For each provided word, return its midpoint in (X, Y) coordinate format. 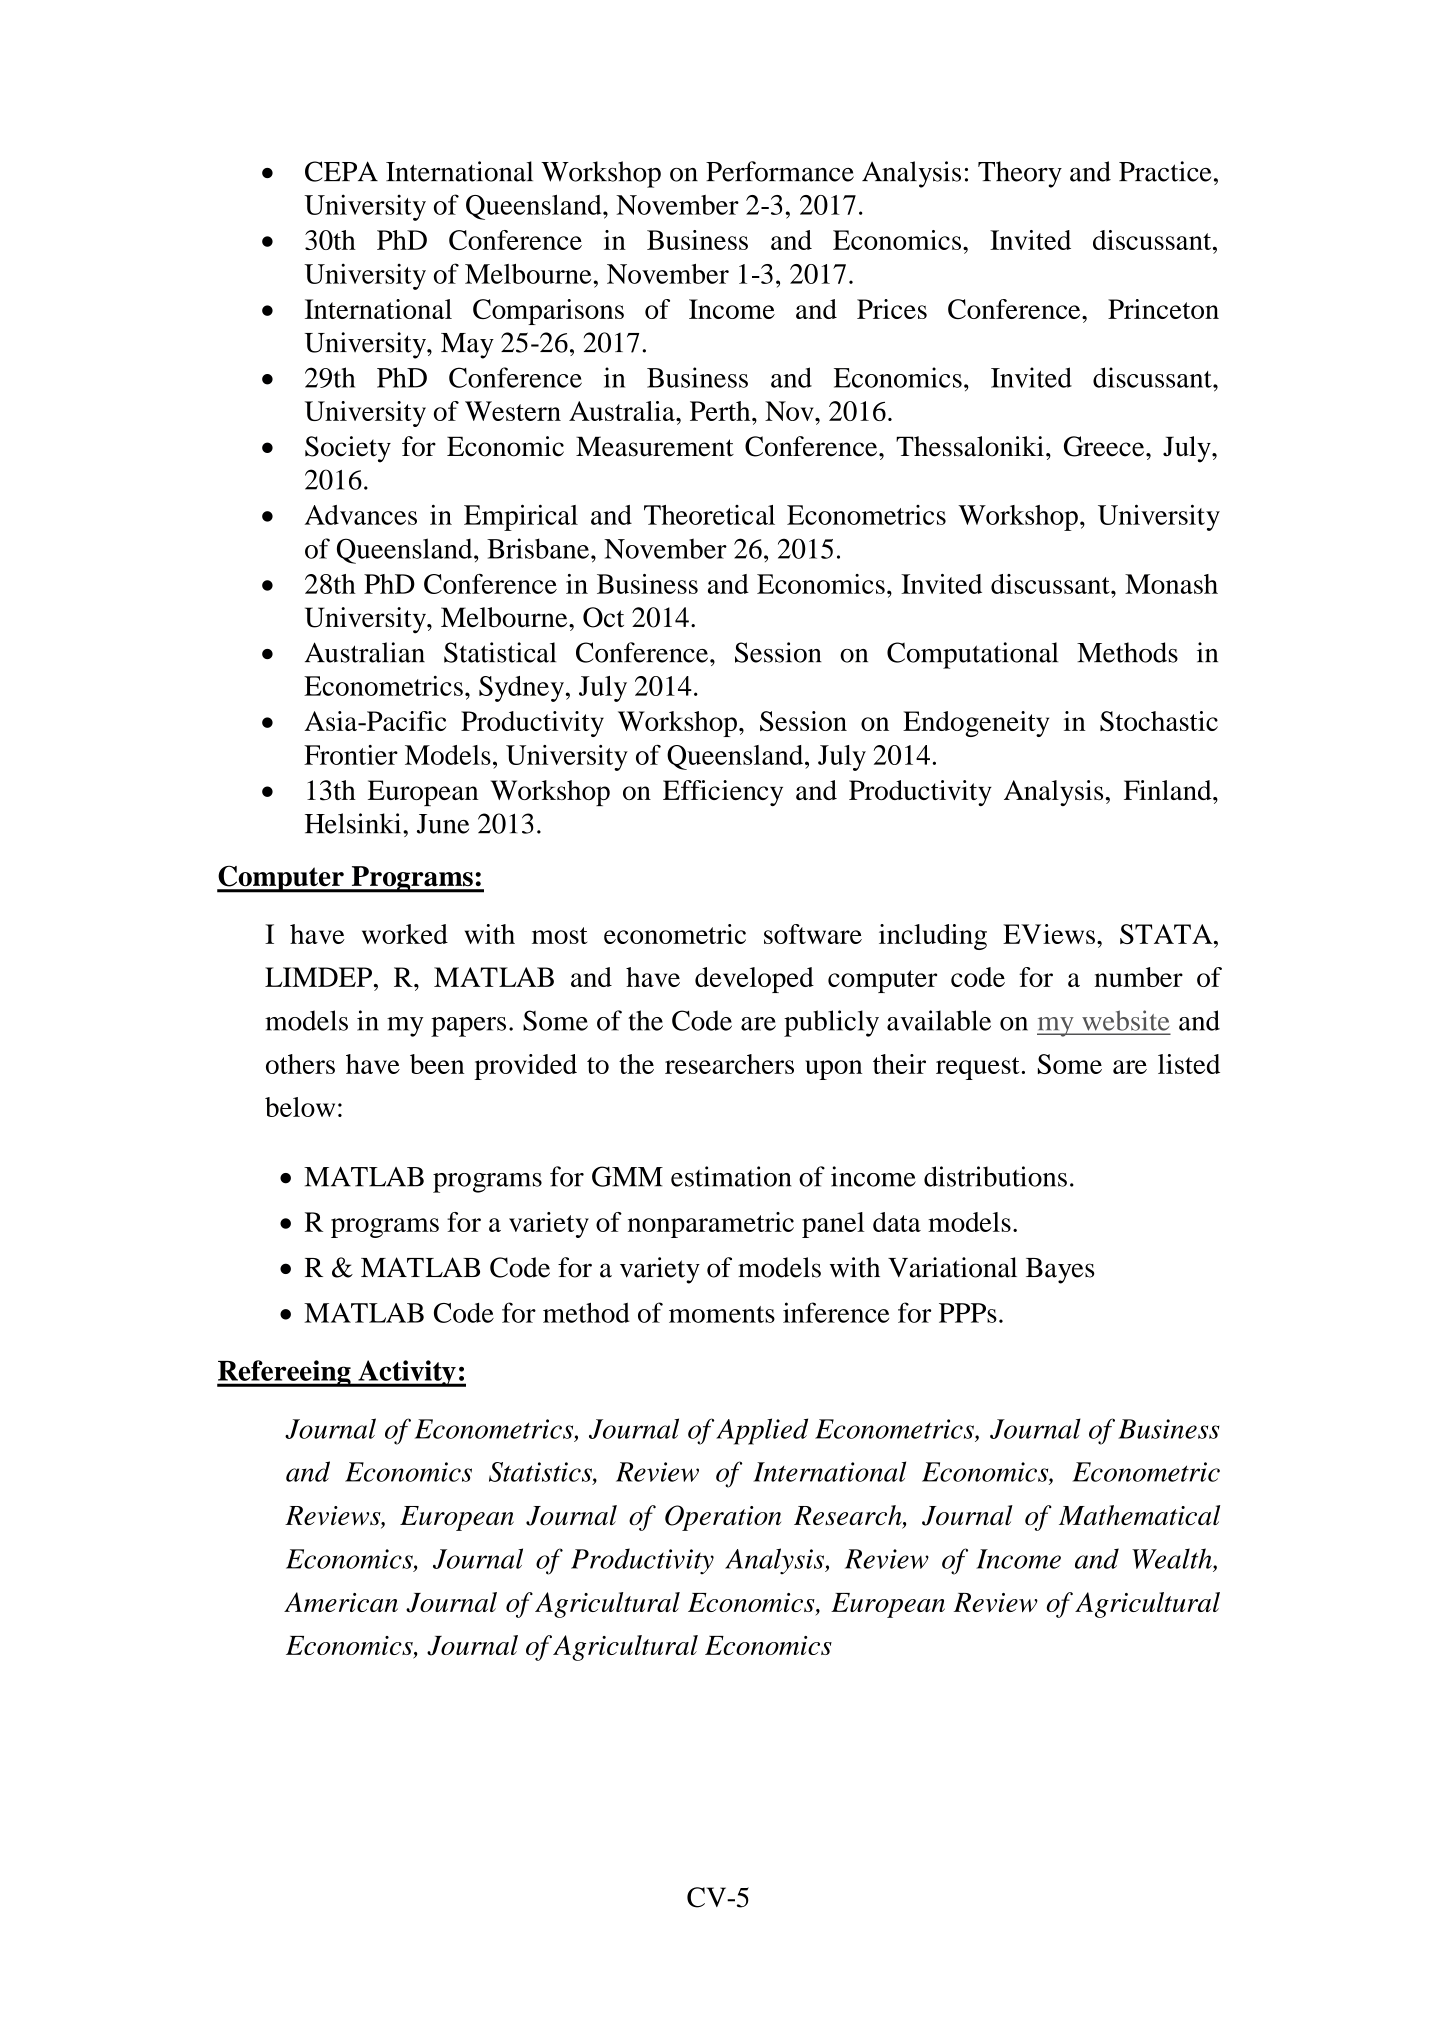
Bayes (1060, 1271)
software (813, 934)
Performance (780, 171)
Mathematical (1139, 1515)
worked (405, 934)
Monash (1171, 584)
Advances (361, 515)
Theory (1020, 174)
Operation (723, 1518)
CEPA (341, 171)
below (300, 1107)
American (341, 1602)
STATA (1167, 934)
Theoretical (709, 515)
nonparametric (711, 1225)
